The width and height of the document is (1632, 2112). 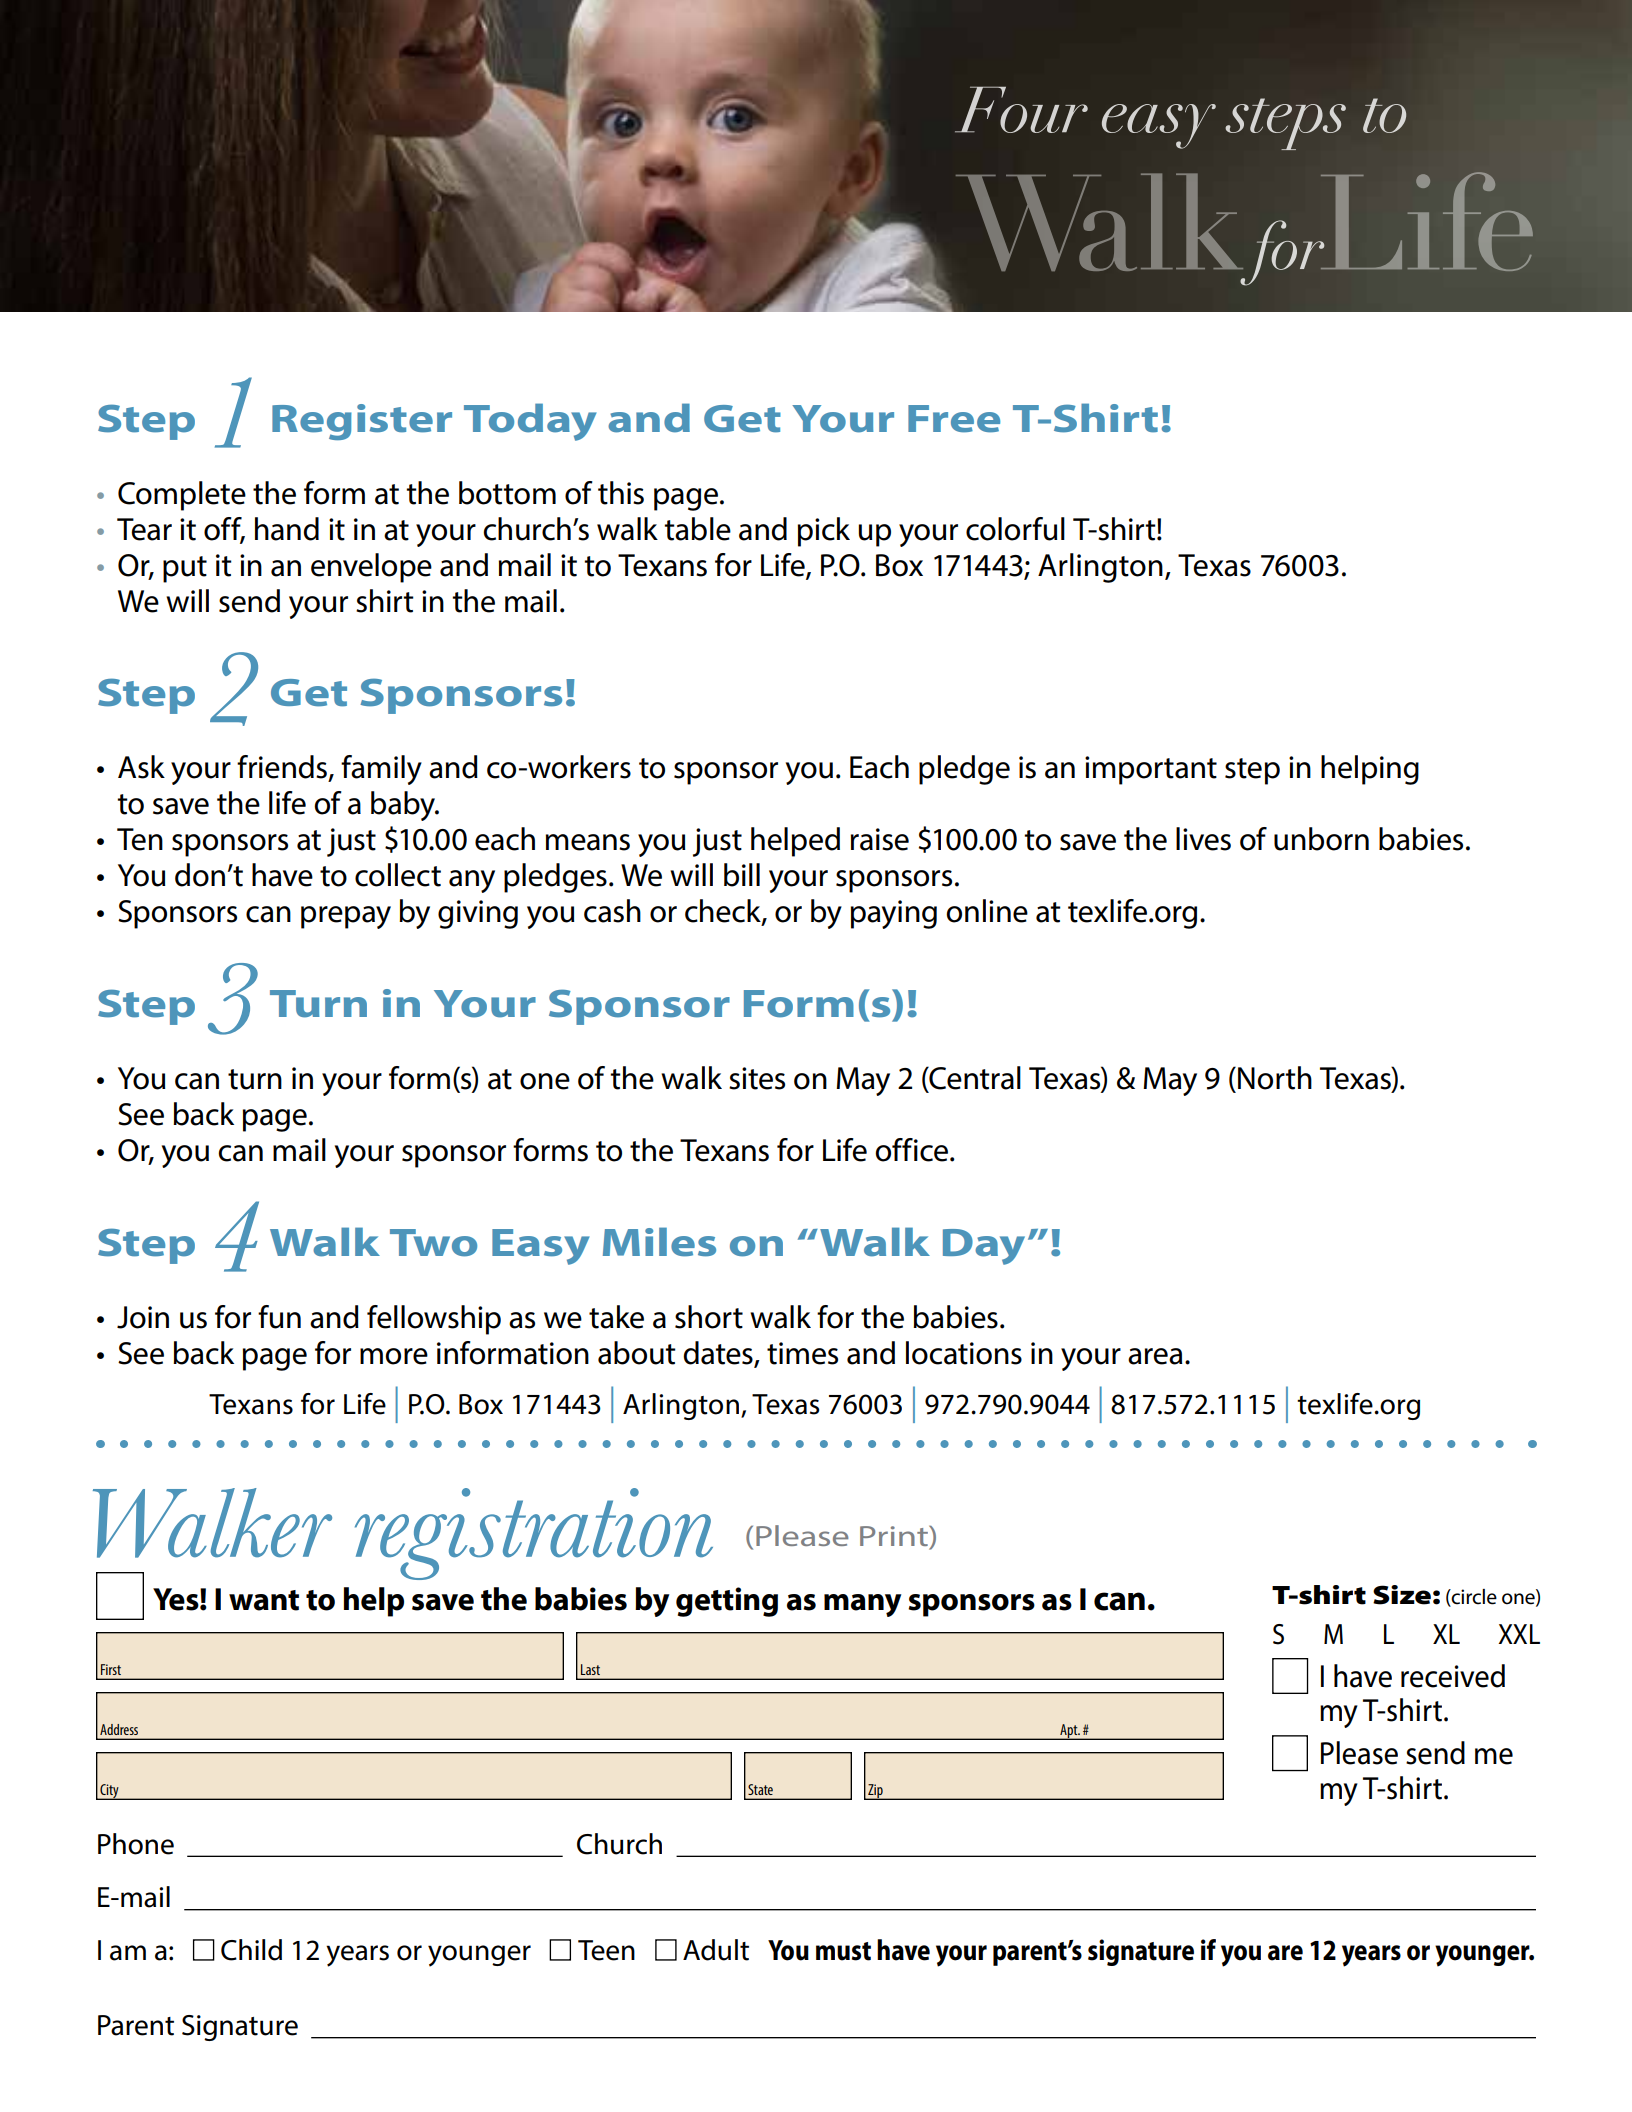 I want to click on North, so click(x=1275, y=1078).
